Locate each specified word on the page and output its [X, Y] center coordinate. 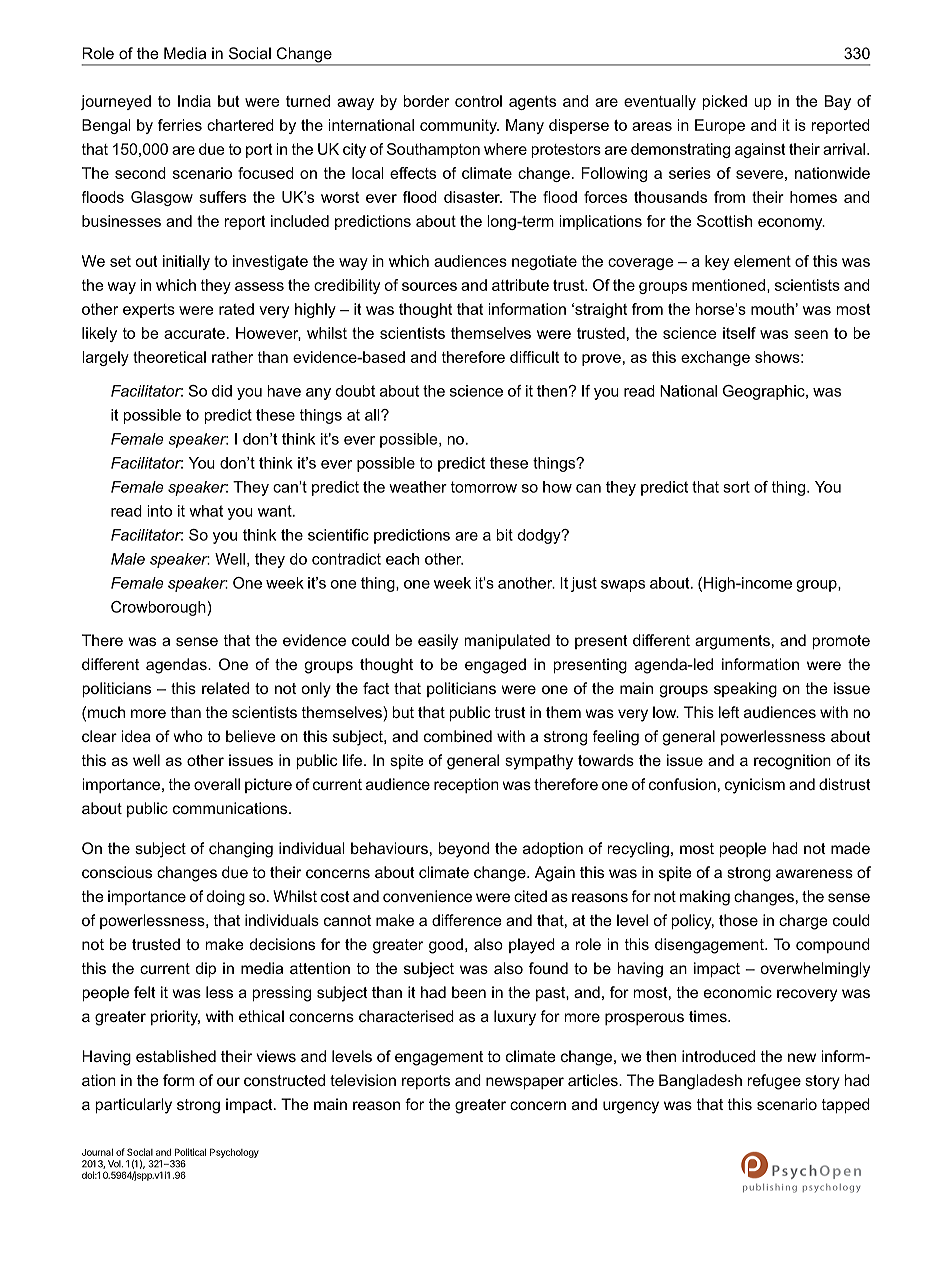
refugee [774, 1082]
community [459, 126]
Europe [720, 126]
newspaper [525, 1083]
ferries [180, 125]
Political [190, 1152]
